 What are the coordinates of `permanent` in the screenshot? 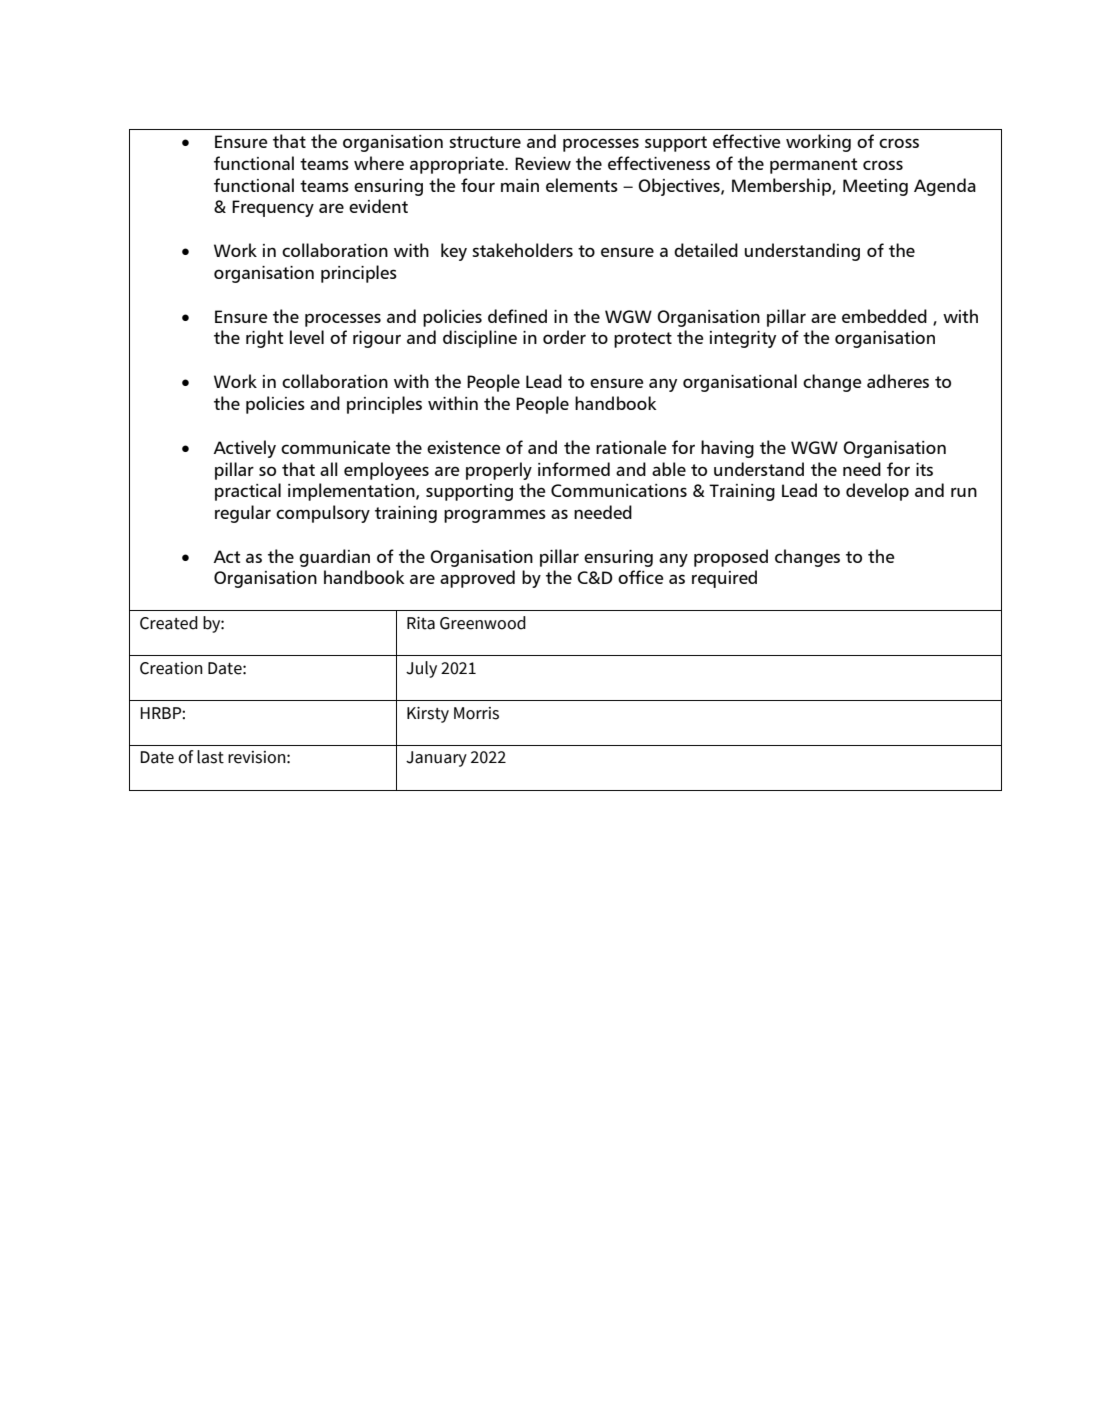 It's located at (813, 166).
